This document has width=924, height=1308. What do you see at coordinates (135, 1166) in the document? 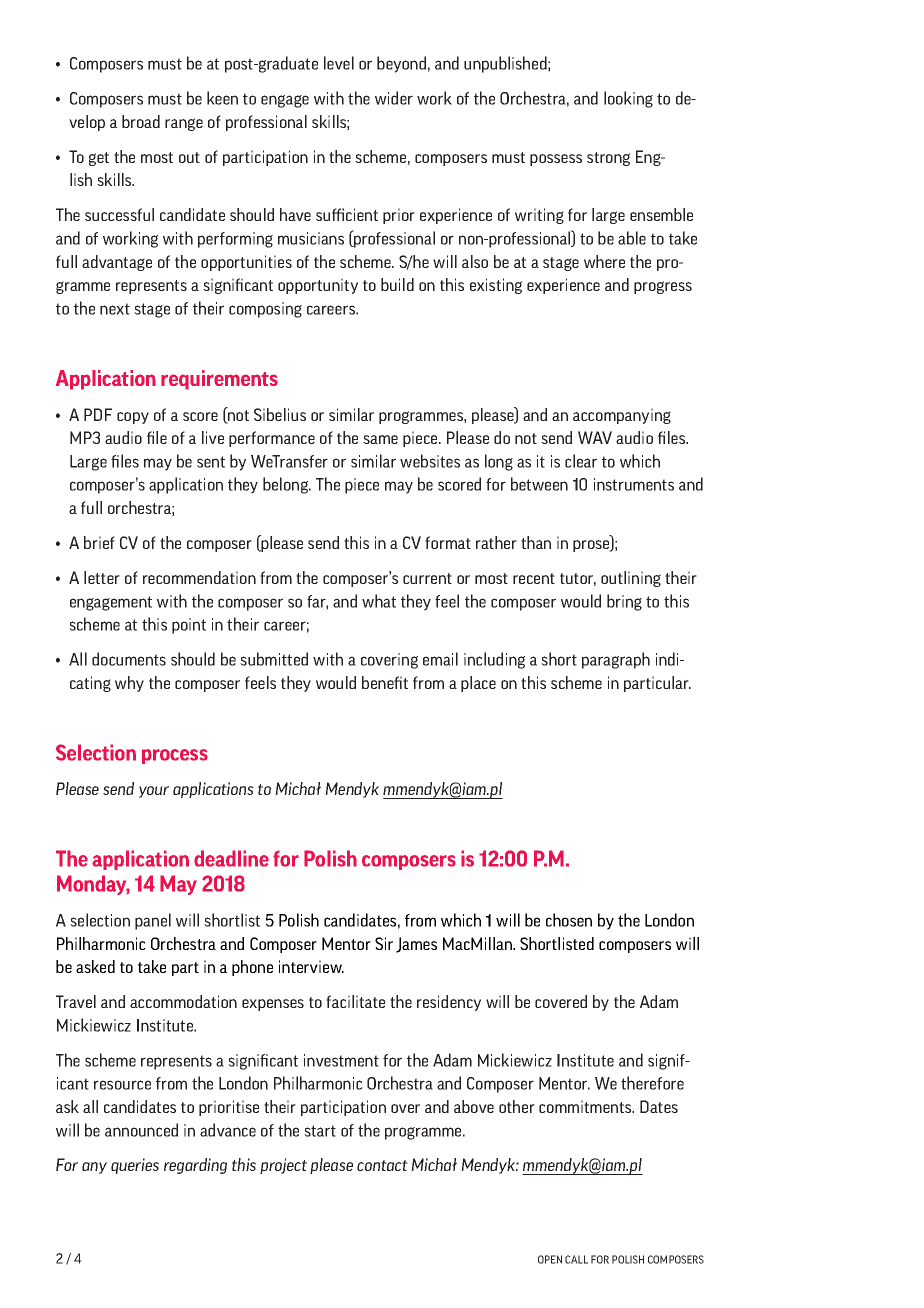
I see `queries` at bounding box center [135, 1166].
